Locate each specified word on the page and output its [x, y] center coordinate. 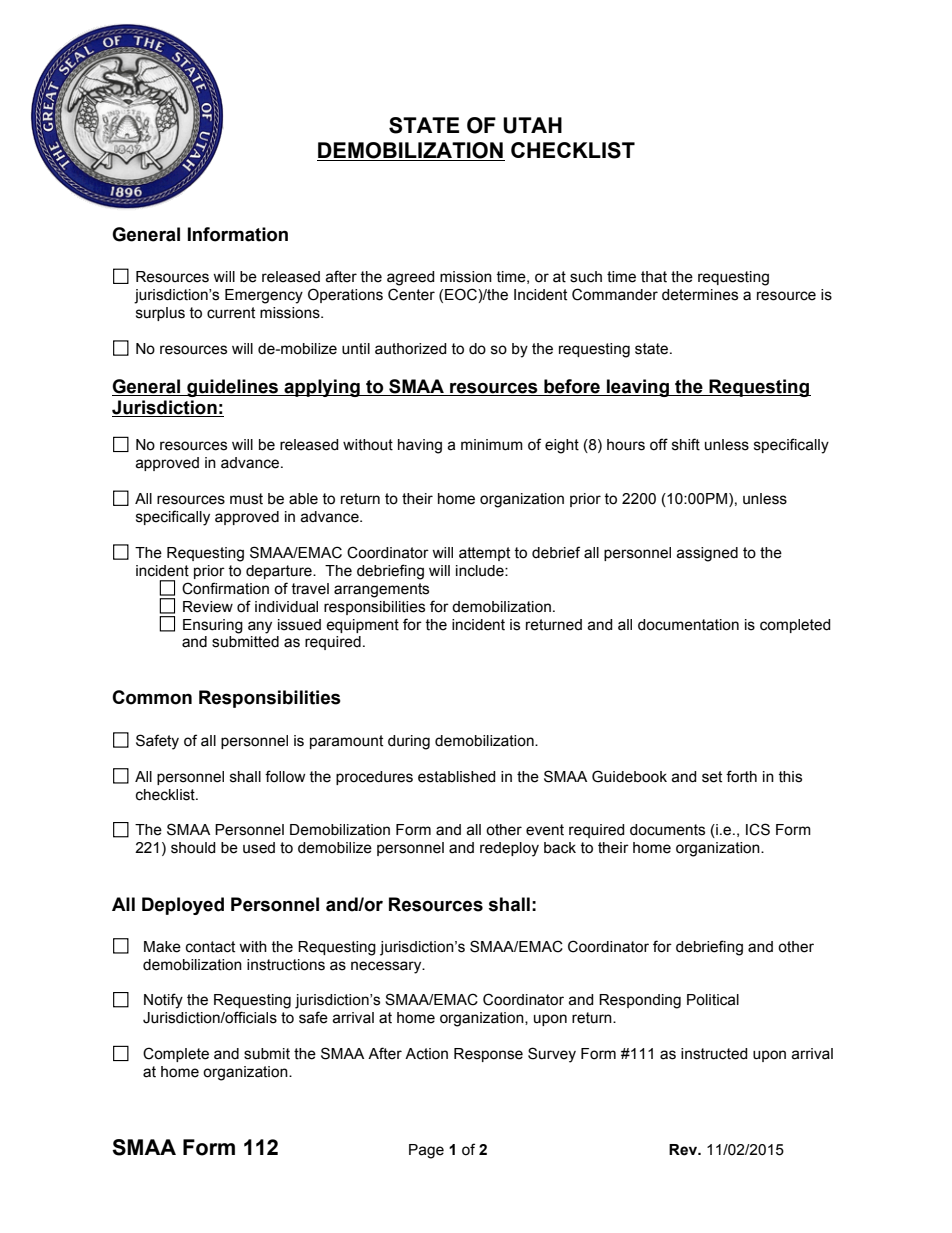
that [654, 277]
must [246, 499]
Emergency [264, 296]
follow [285, 776]
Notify [163, 1001]
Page [426, 1151]
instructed [714, 1054]
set [712, 777]
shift [686, 444]
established [457, 777]
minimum [492, 445]
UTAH [532, 125]
